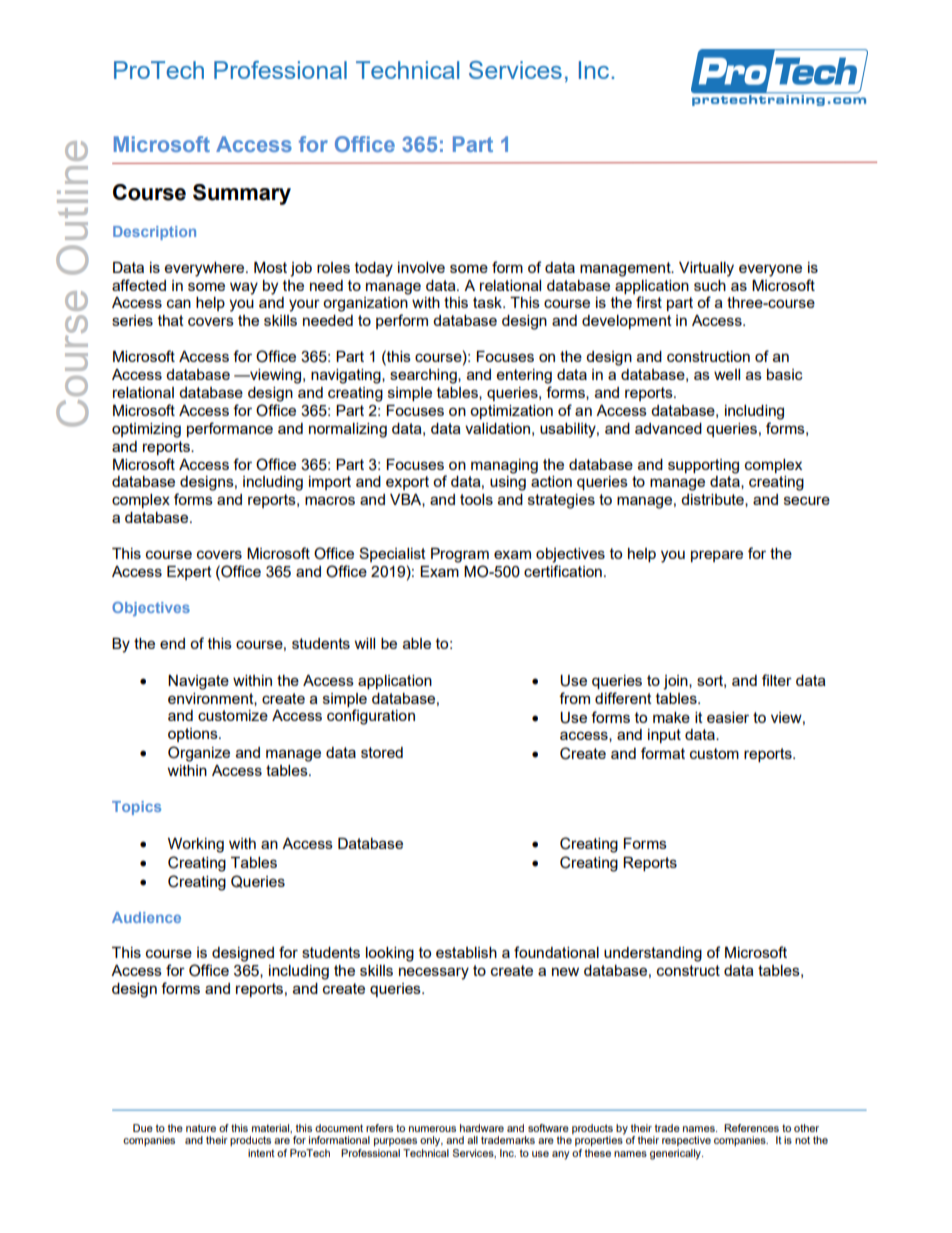 The image size is (952, 1233). What do you see at coordinates (146, 917) in the page?
I see `Audience` at bounding box center [146, 917].
